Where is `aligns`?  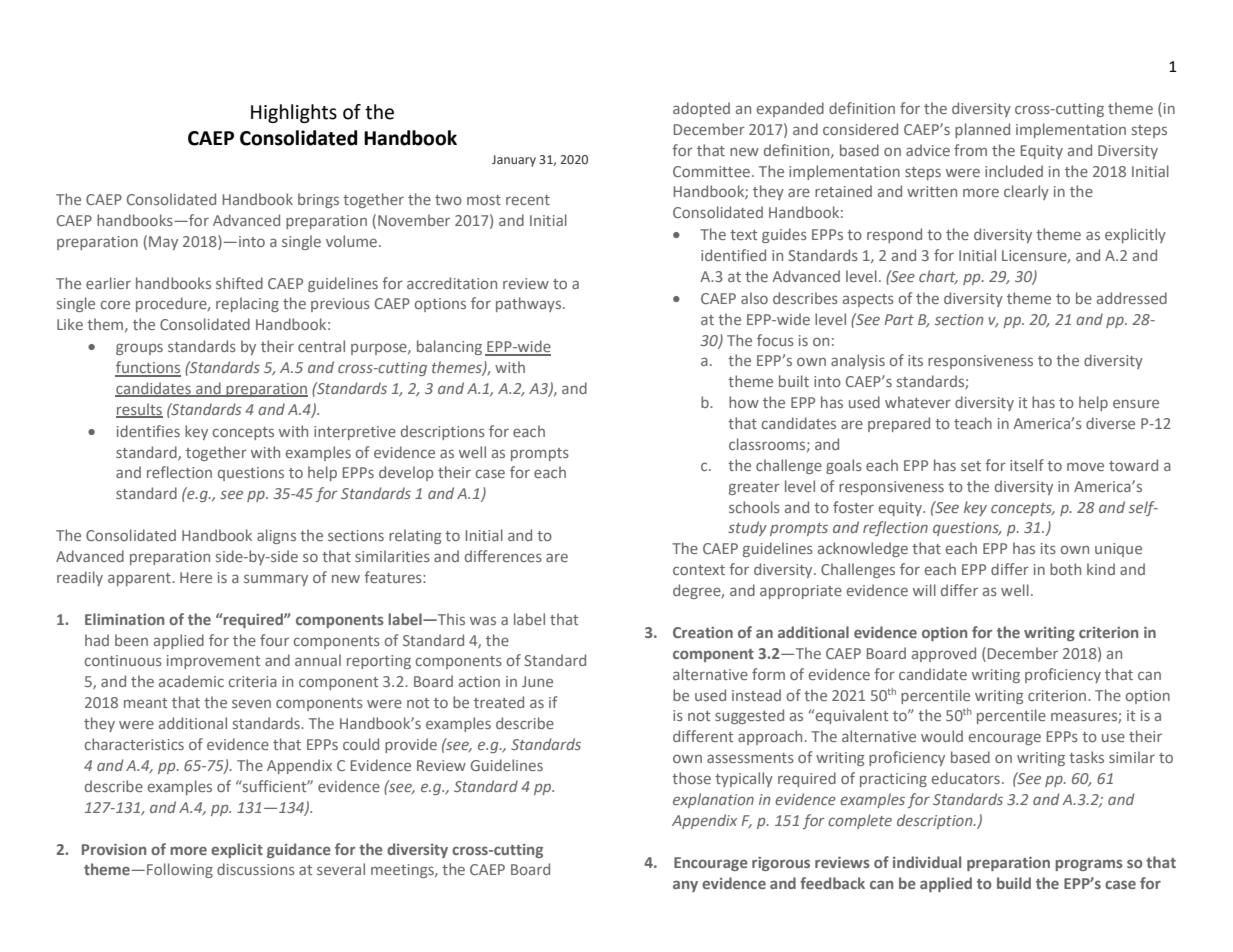
aligns is located at coordinates (276, 536).
